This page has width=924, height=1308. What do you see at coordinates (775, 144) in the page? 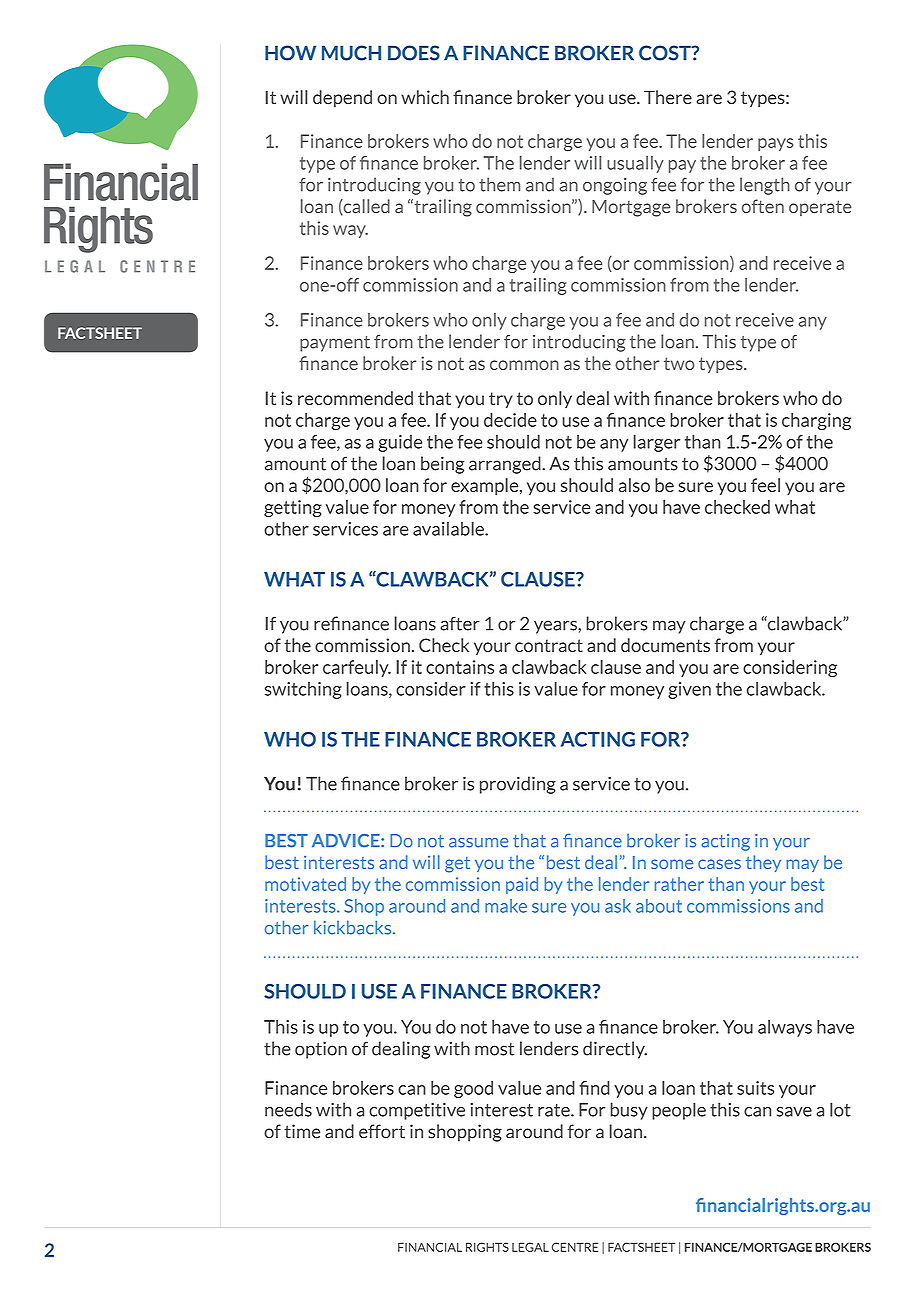
I see `pays` at bounding box center [775, 144].
